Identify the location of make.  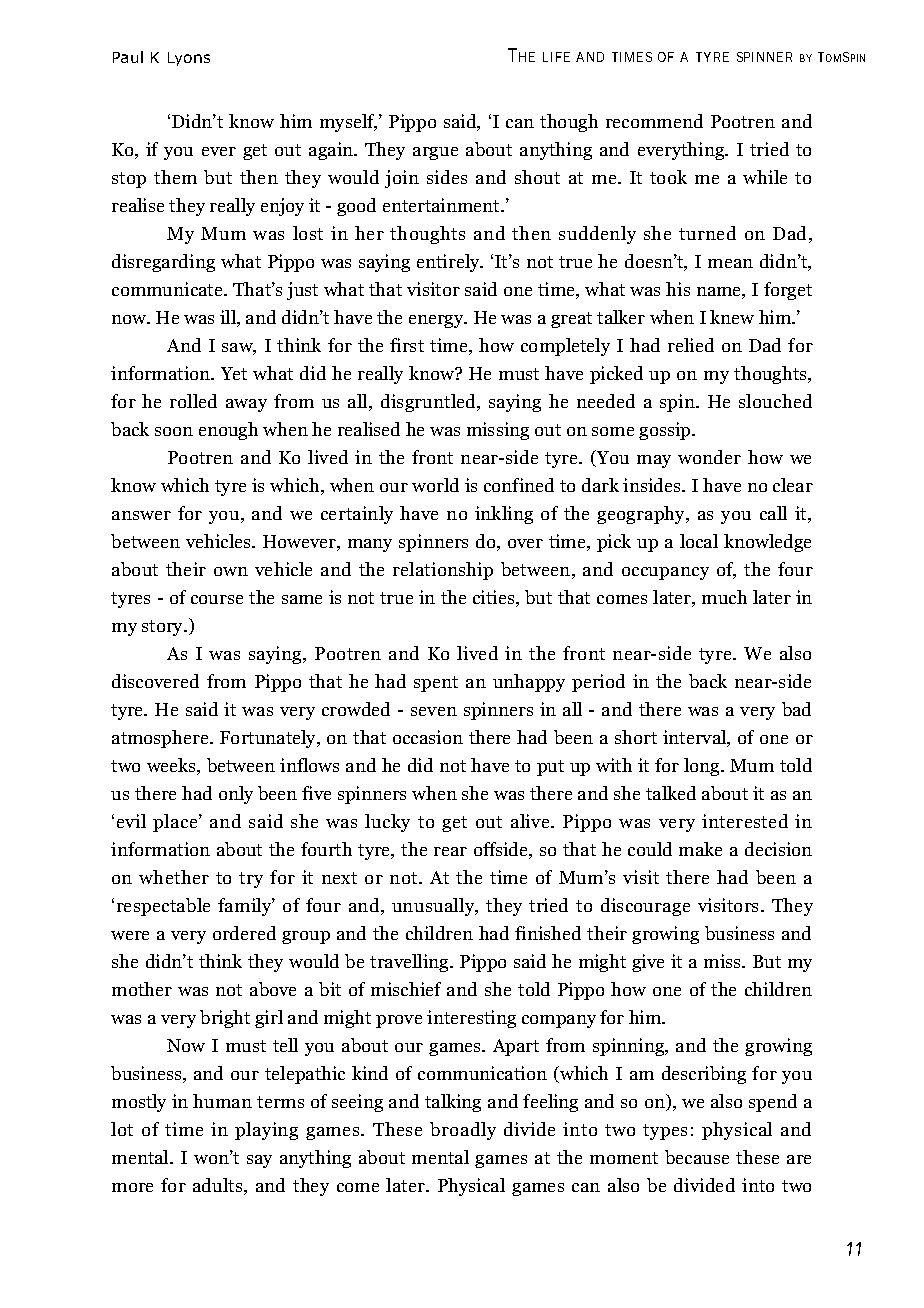
(700, 849).
